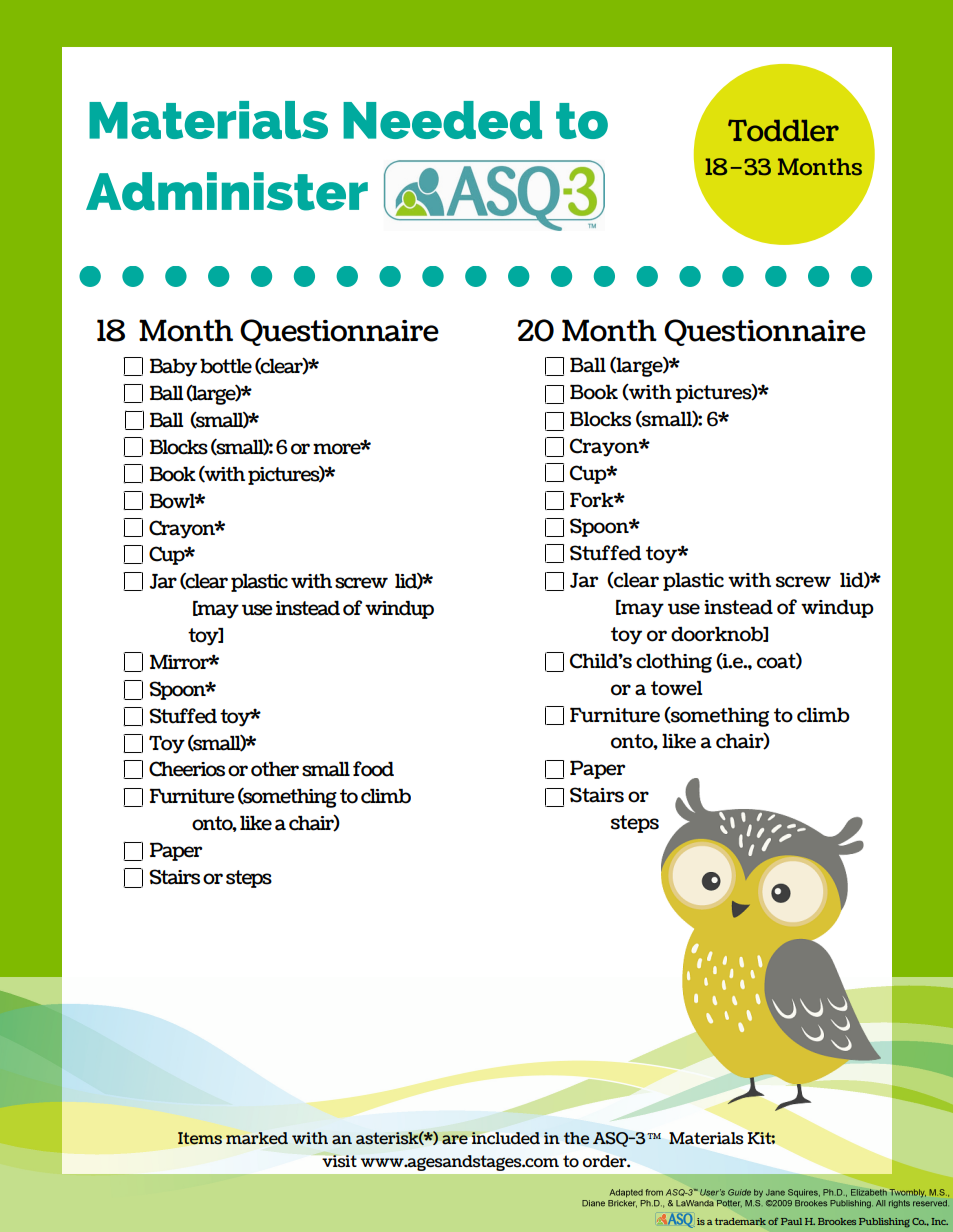 This screenshot has width=953, height=1232. What do you see at coordinates (837, 1221) in the screenshot?
I see `Brookes` at bounding box center [837, 1221].
